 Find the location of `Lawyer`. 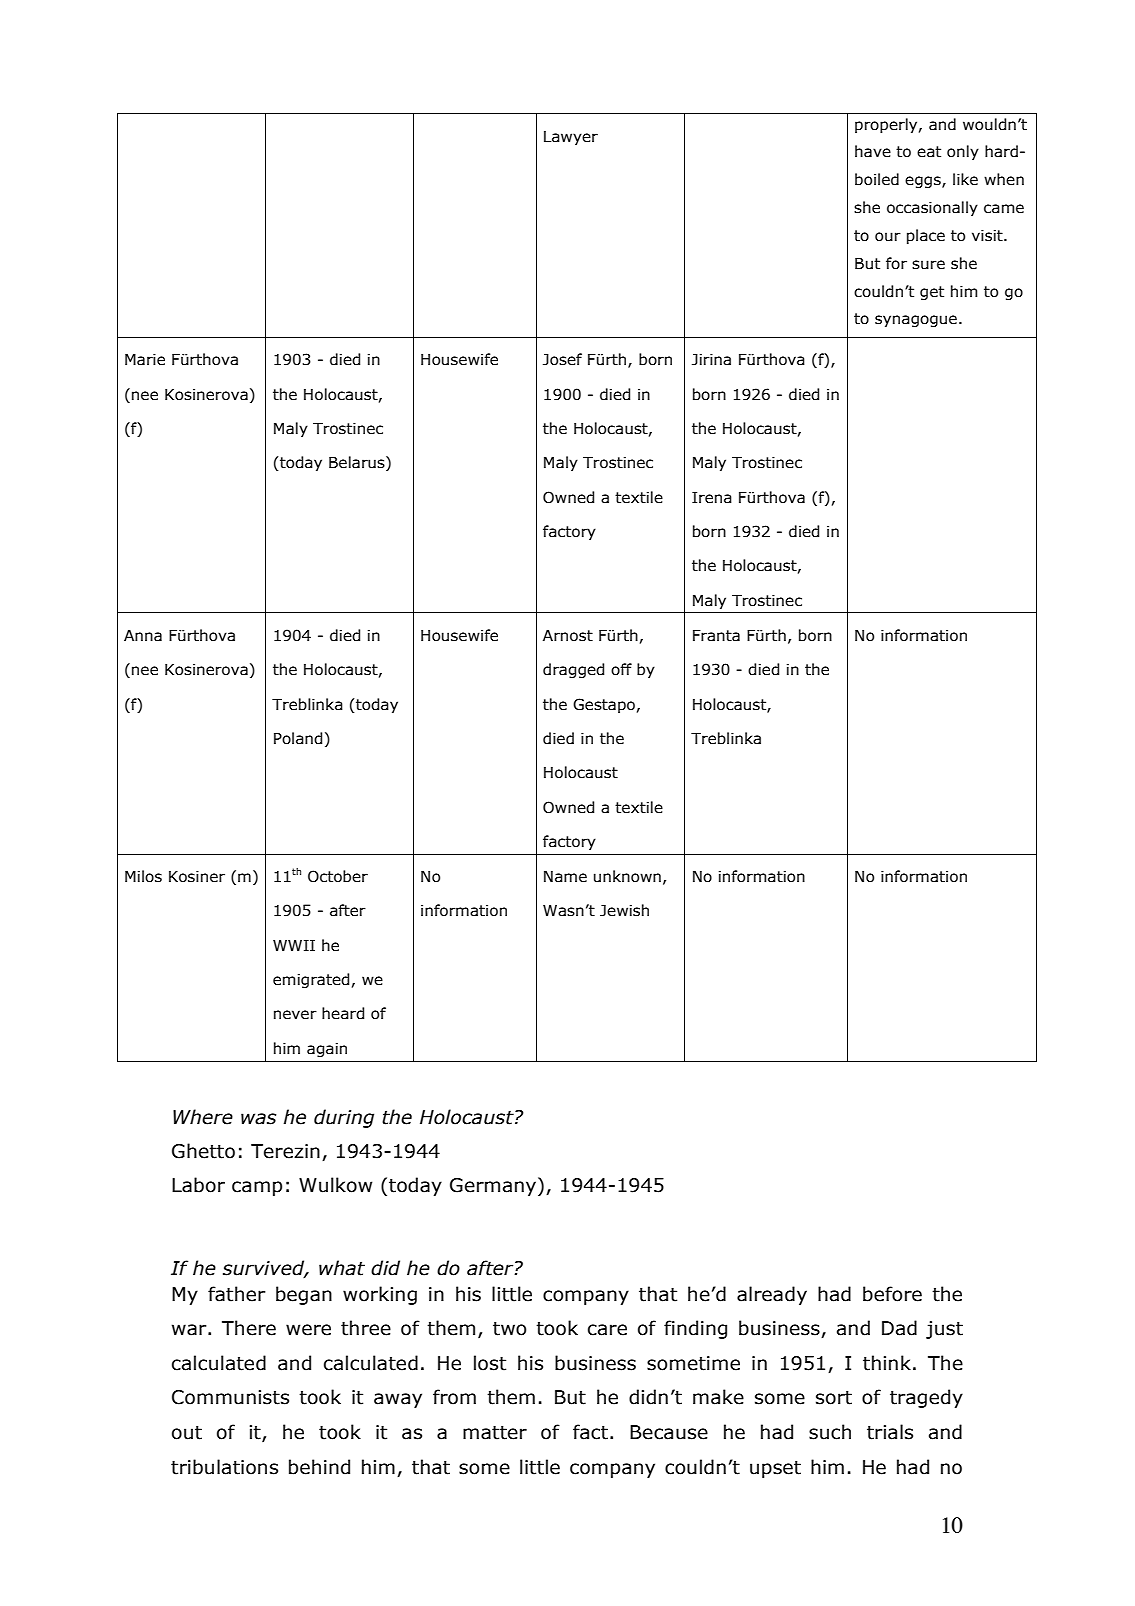

Lawyer is located at coordinates (571, 138).
